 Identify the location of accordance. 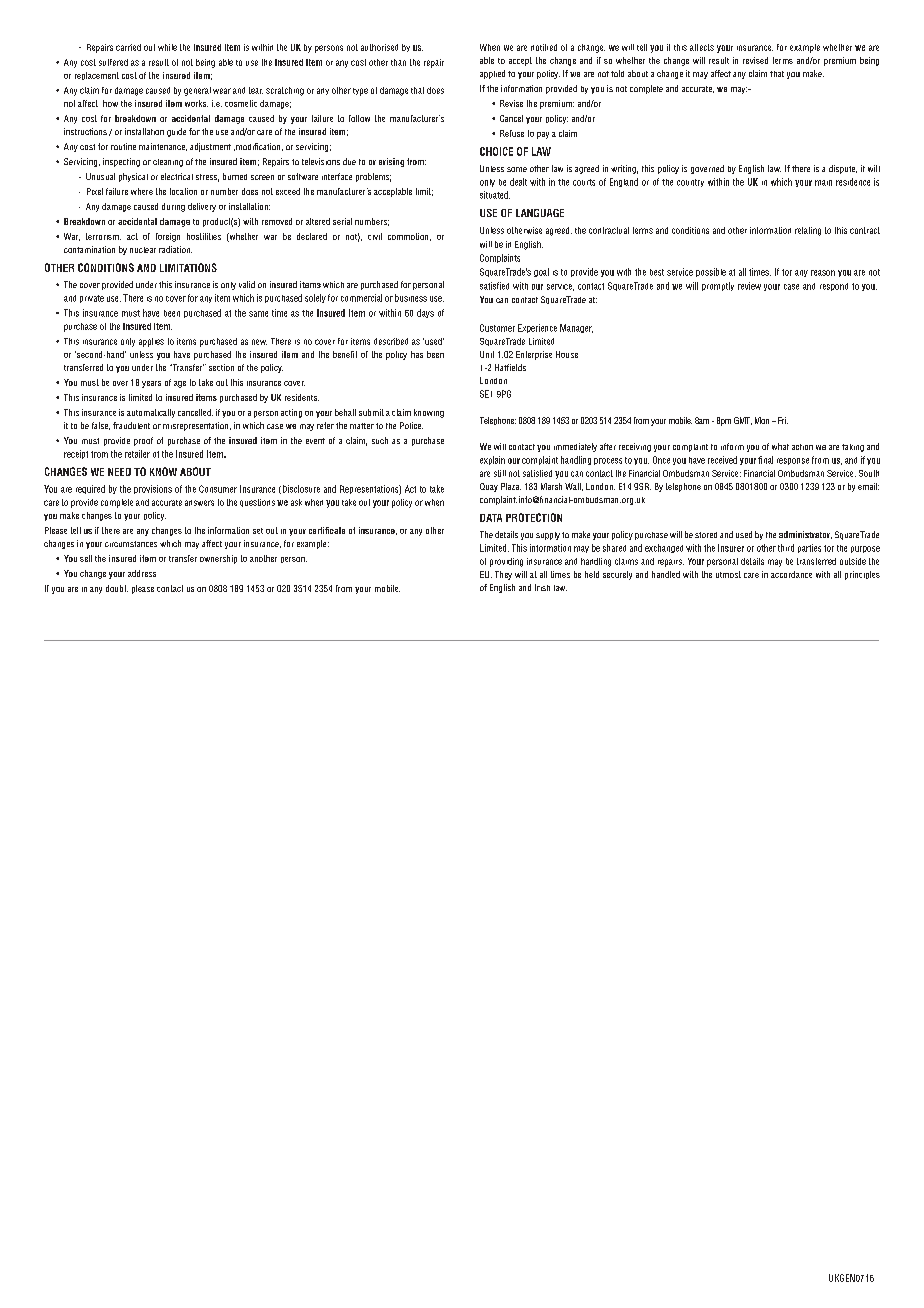
(791, 574).
